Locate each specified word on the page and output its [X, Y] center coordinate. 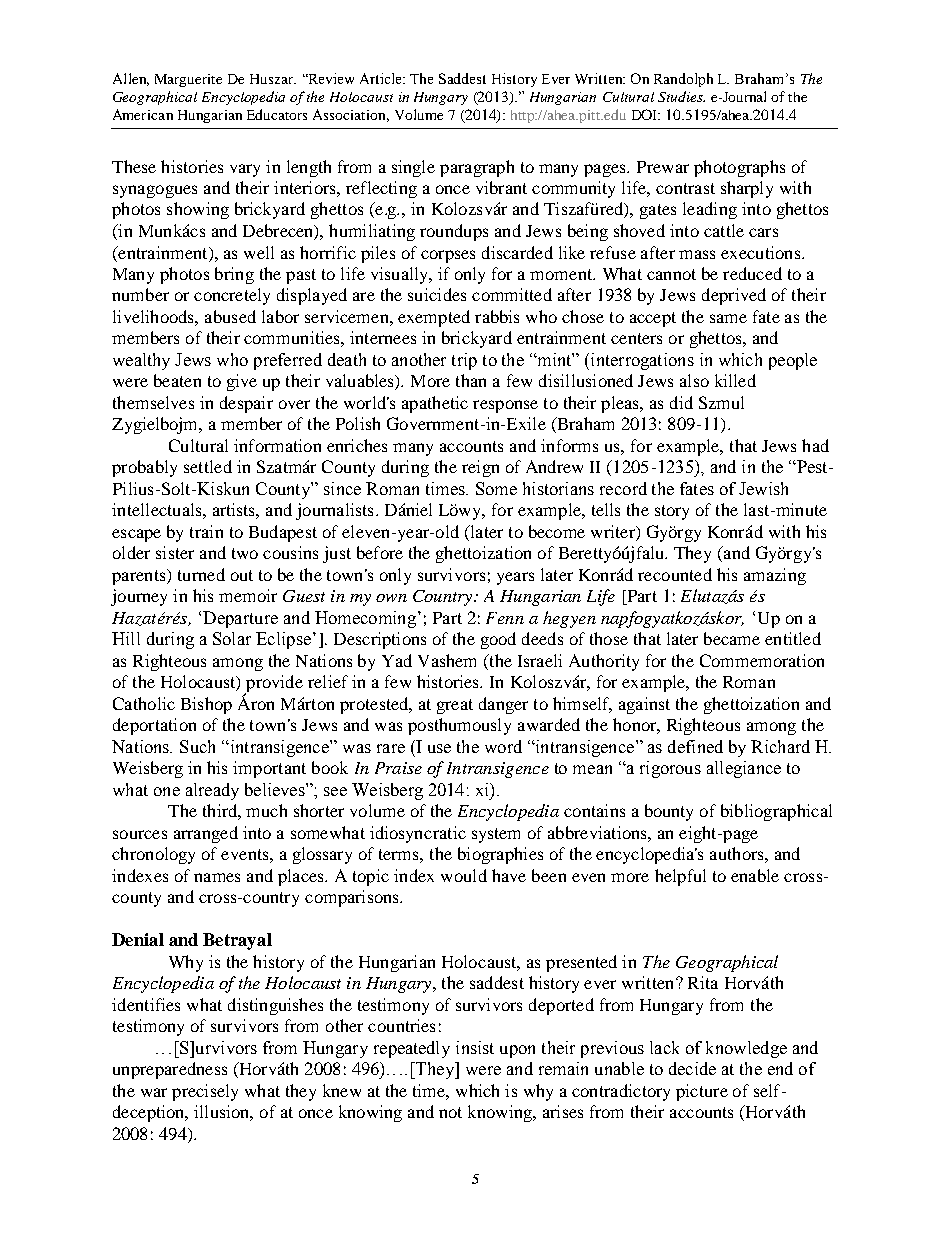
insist [475, 1047]
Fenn [505, 618]
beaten [177, 380]
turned [201, 574]
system [496, 835]
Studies [681, 96]
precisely [205, 1092]
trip [464, 361]
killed [735, 380]
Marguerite [188, 80]
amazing [775, 576]
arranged [206, 834]
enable [755, 875]
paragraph [477, 168]
